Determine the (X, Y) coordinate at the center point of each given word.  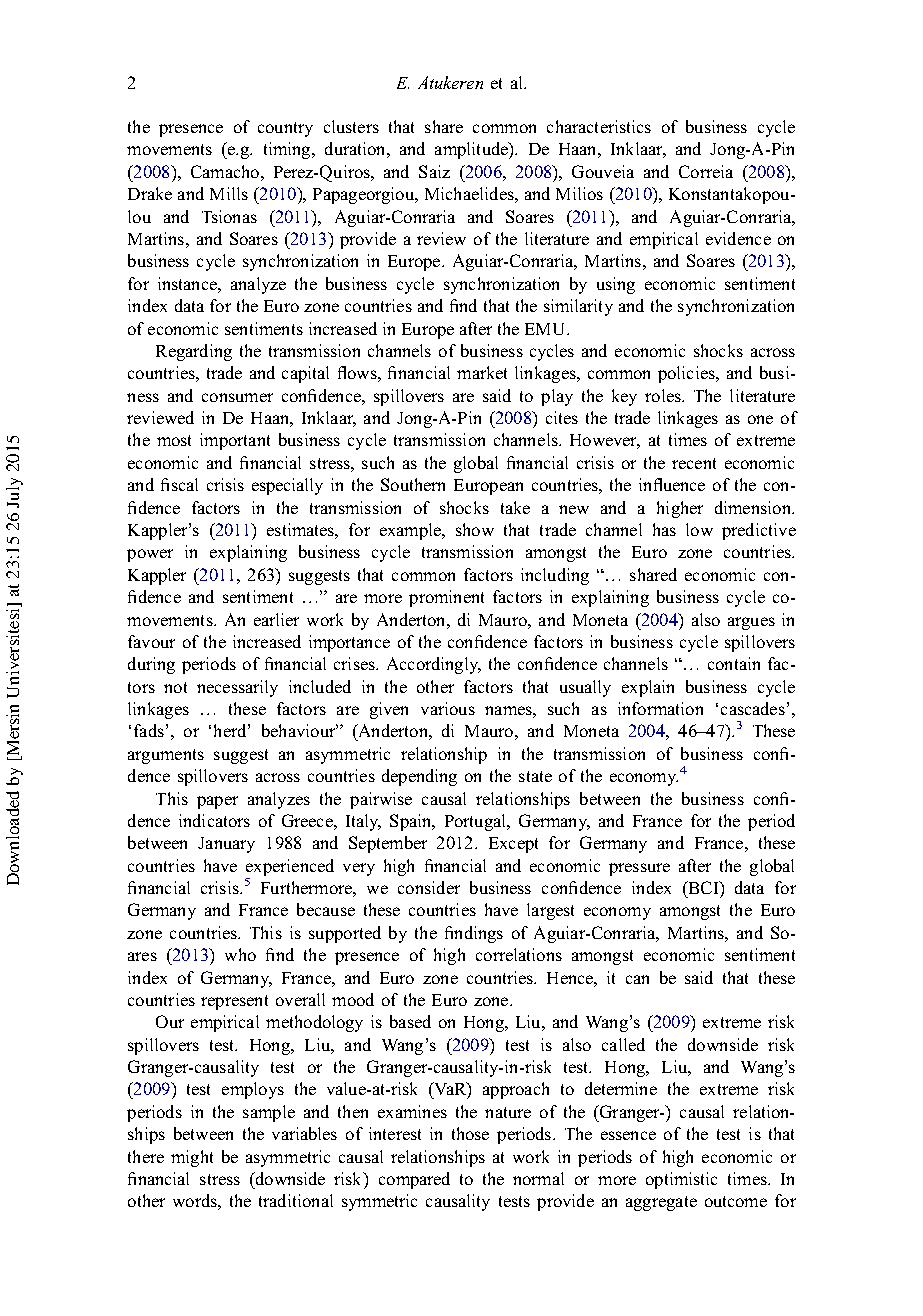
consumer (237, 397)
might (192, 1158)
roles (664, 395)
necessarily (237, 688)
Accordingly (434, 665)
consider (429, 887)
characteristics (599, 126)
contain (734, 663)
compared (414, 1180)
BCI (703, 887)
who (240, 954)
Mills (229, 193)
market (482, 372)
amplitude (472, 150)
